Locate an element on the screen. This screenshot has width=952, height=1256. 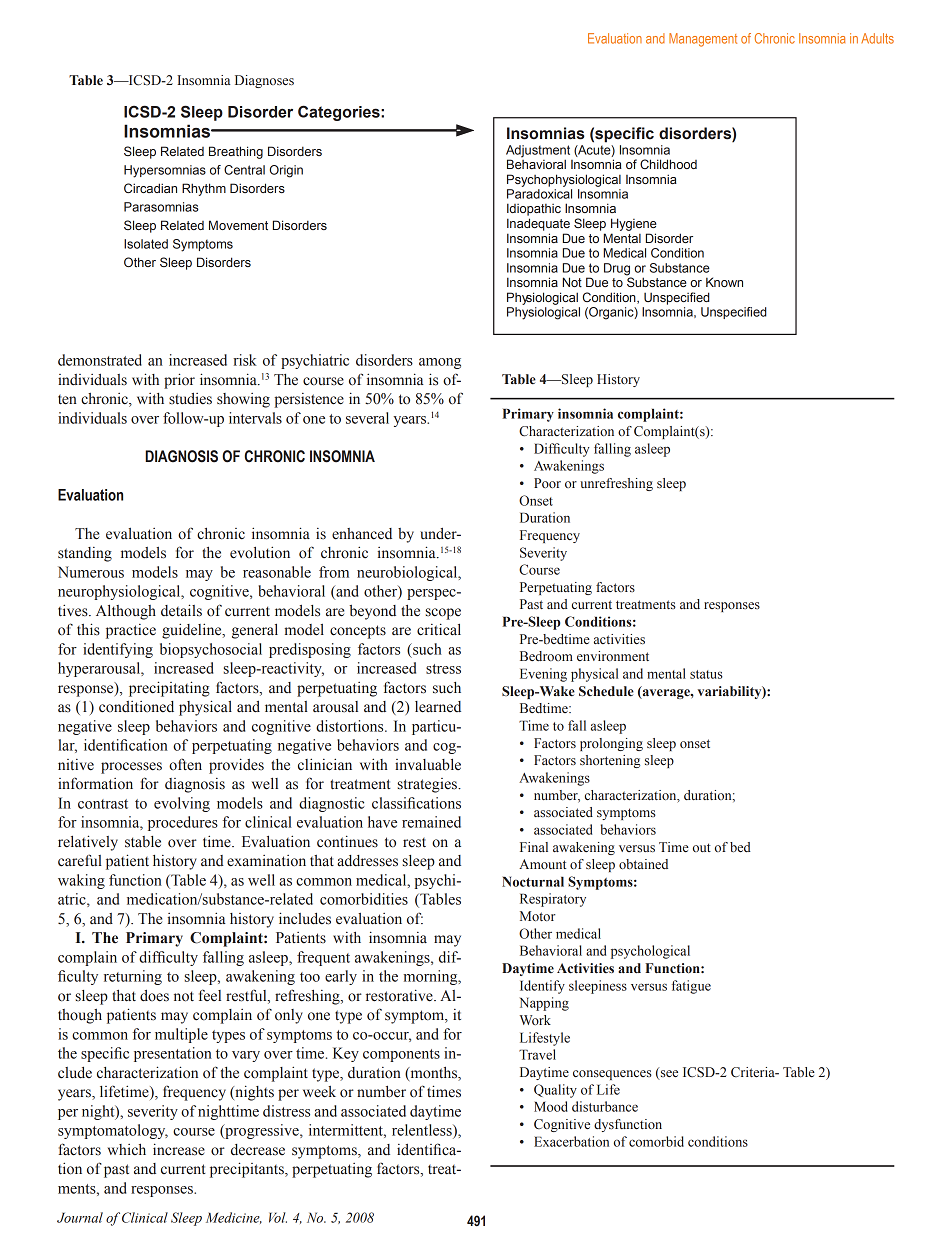
disturbance is located at coordinates (605, 1106).
